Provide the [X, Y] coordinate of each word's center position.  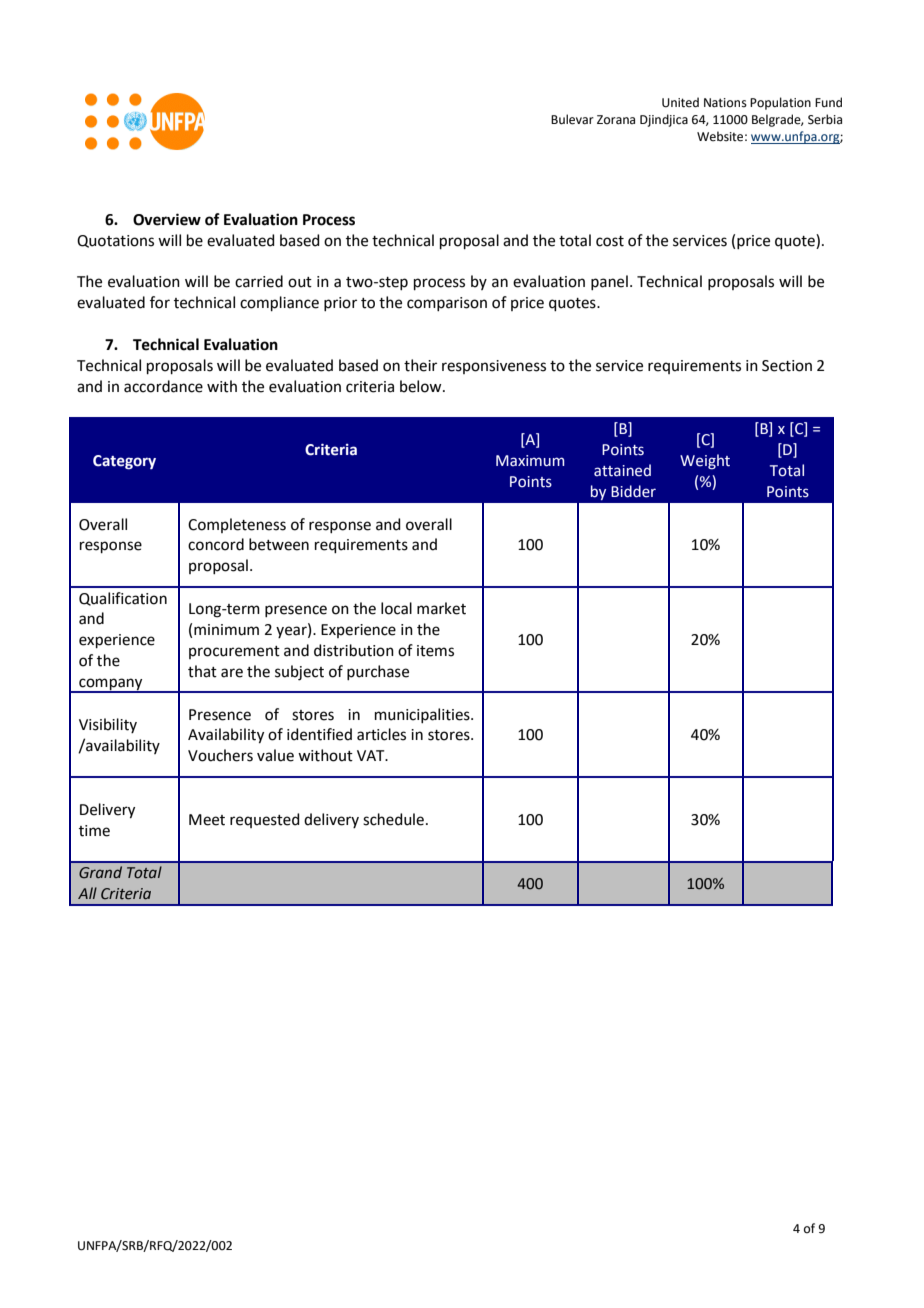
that [202, 671]
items [435, 651]
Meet [207, 820]
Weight [705, 461]
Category [124, 462]
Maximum [530, 461]
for [160, 302]
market [441, 608]
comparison [447, 304]
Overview [167, 219]
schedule [393, 819]
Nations [725, 103]
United [680, 102]
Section [787, 366]
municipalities [423, 715]
